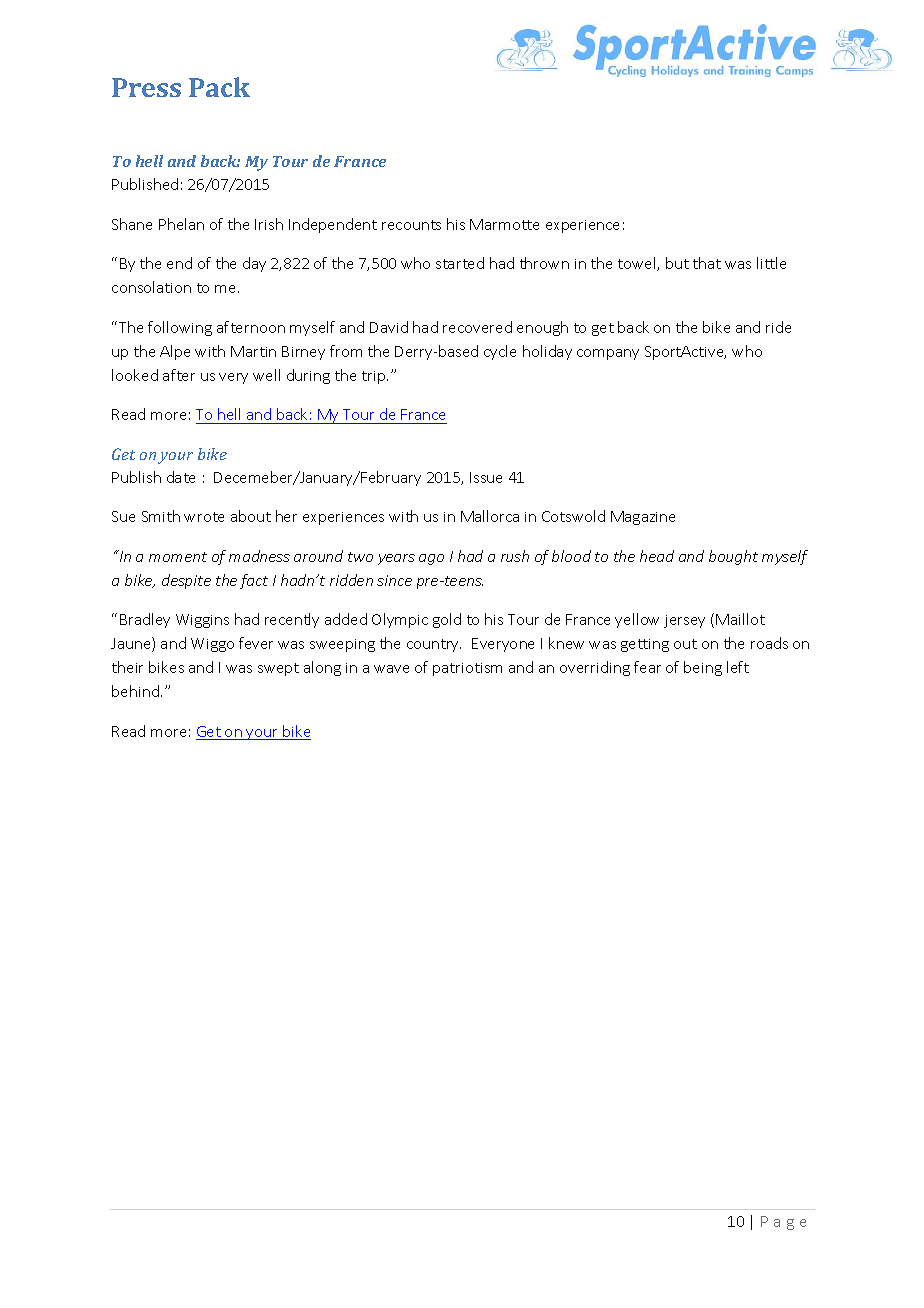 Image resolution: width=924 pixels, height=1308 pixels. I want to click on Irish, so click(269, 224).
